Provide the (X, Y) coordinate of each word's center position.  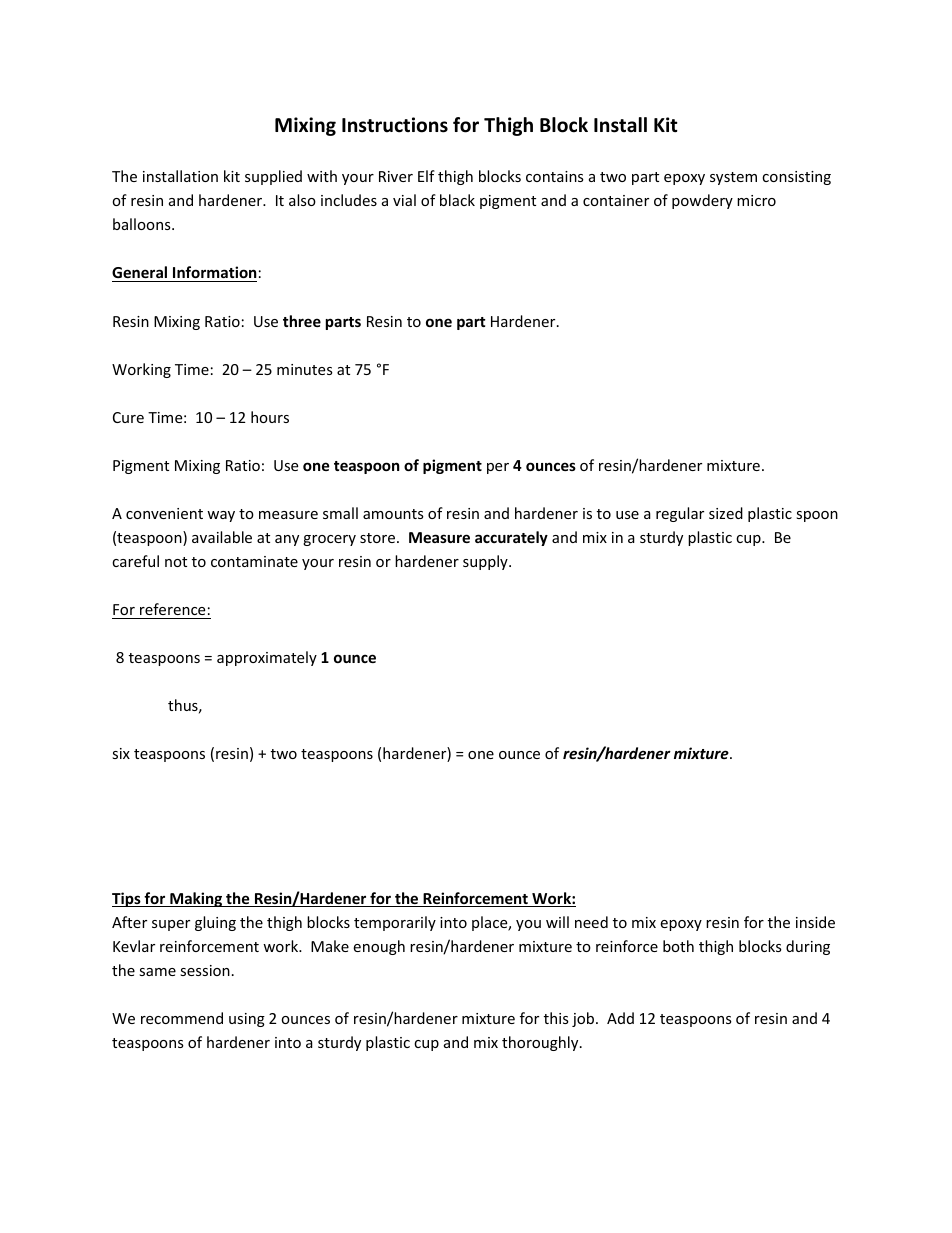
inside (815, 922)
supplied (273, 177)
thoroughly (541, 1043)
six (121, 753)
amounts (393, 514)
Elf (426, 176)
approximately (267, 658)
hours (270, 417)
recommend (182, 1018)
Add (620, 1018)
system (733, 178)
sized (726, 513)
